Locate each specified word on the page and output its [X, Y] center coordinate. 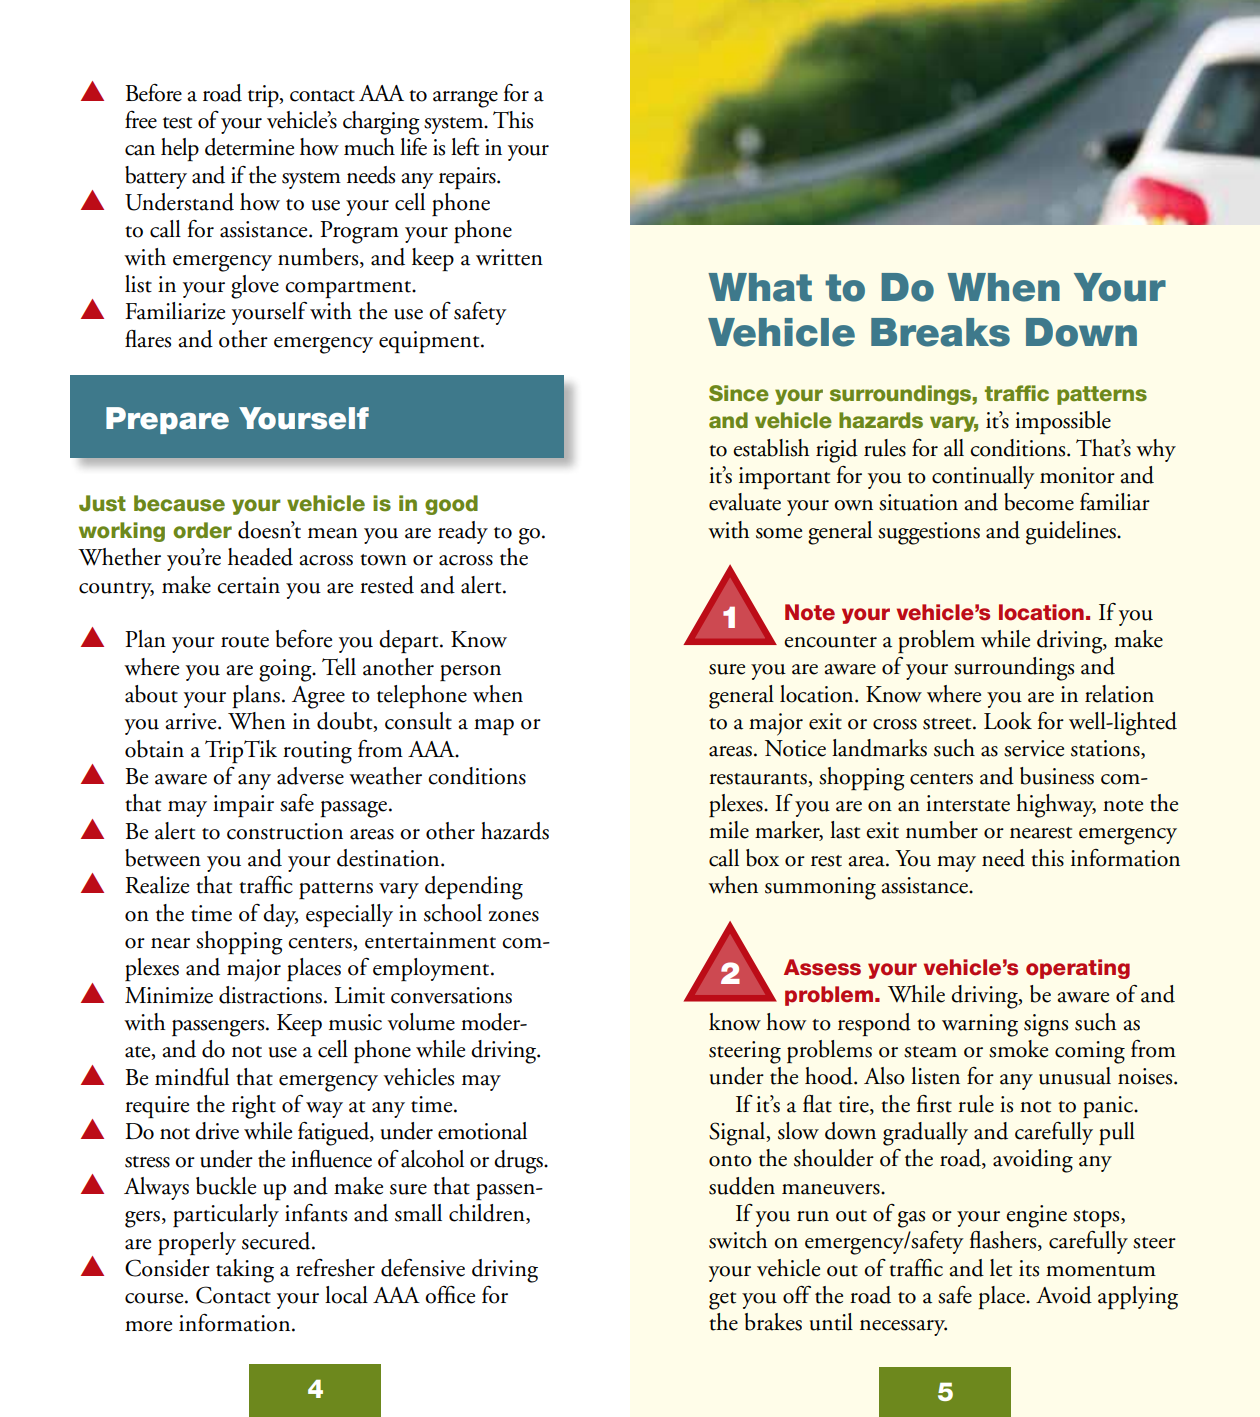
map [494, 727]
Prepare [167, 420]
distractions [270, 995]
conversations [451, 995]
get [722, 1301]
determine [249, 147]
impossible [1063, 422]
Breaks [940, 332]
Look [1008, 721]
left [465, 147]
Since [739, 393]
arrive [192, 721]
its [1029, 1268]
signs [1046, 1025]
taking [245, 1271]
